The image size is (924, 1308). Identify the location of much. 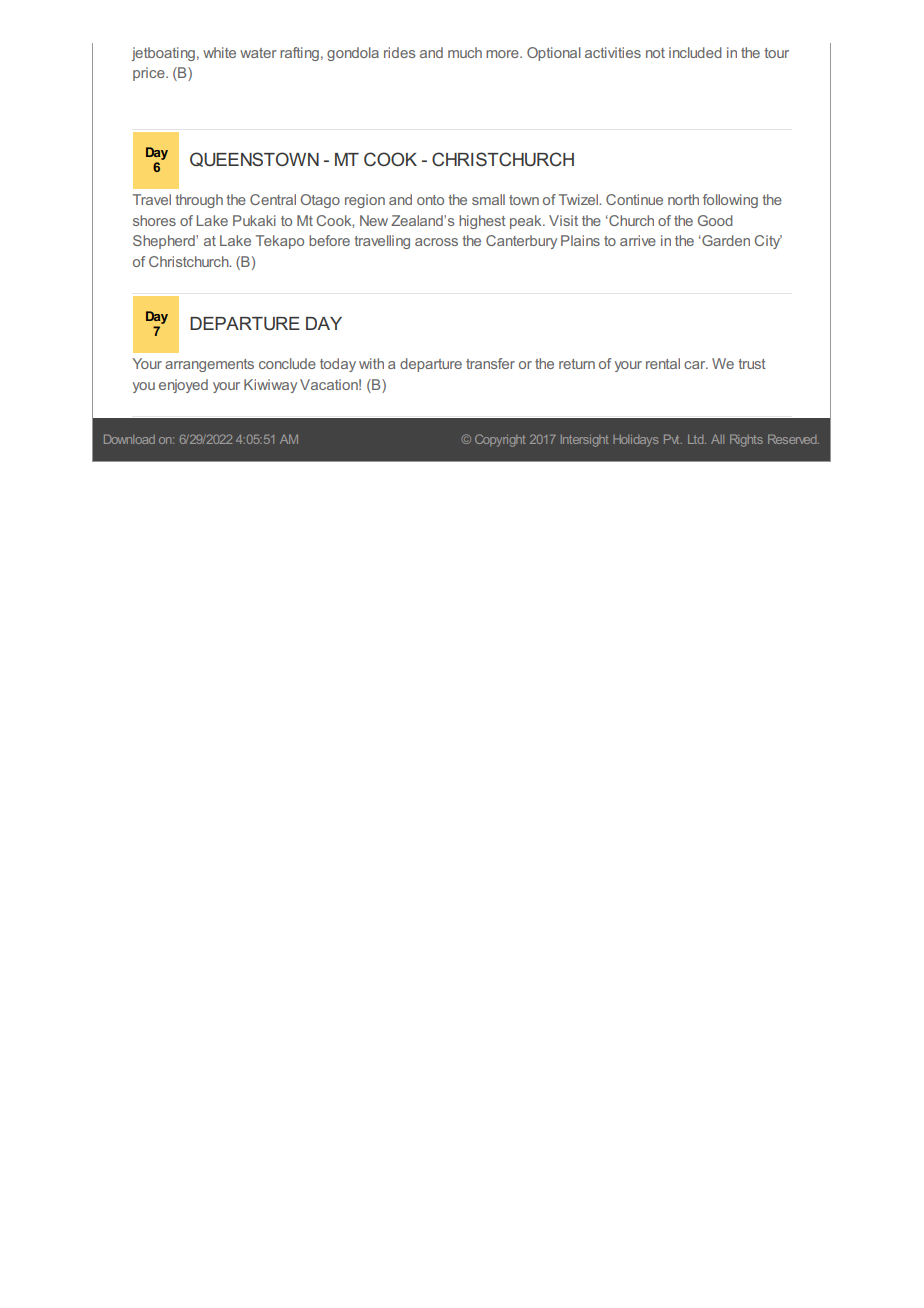
(465, 52).
